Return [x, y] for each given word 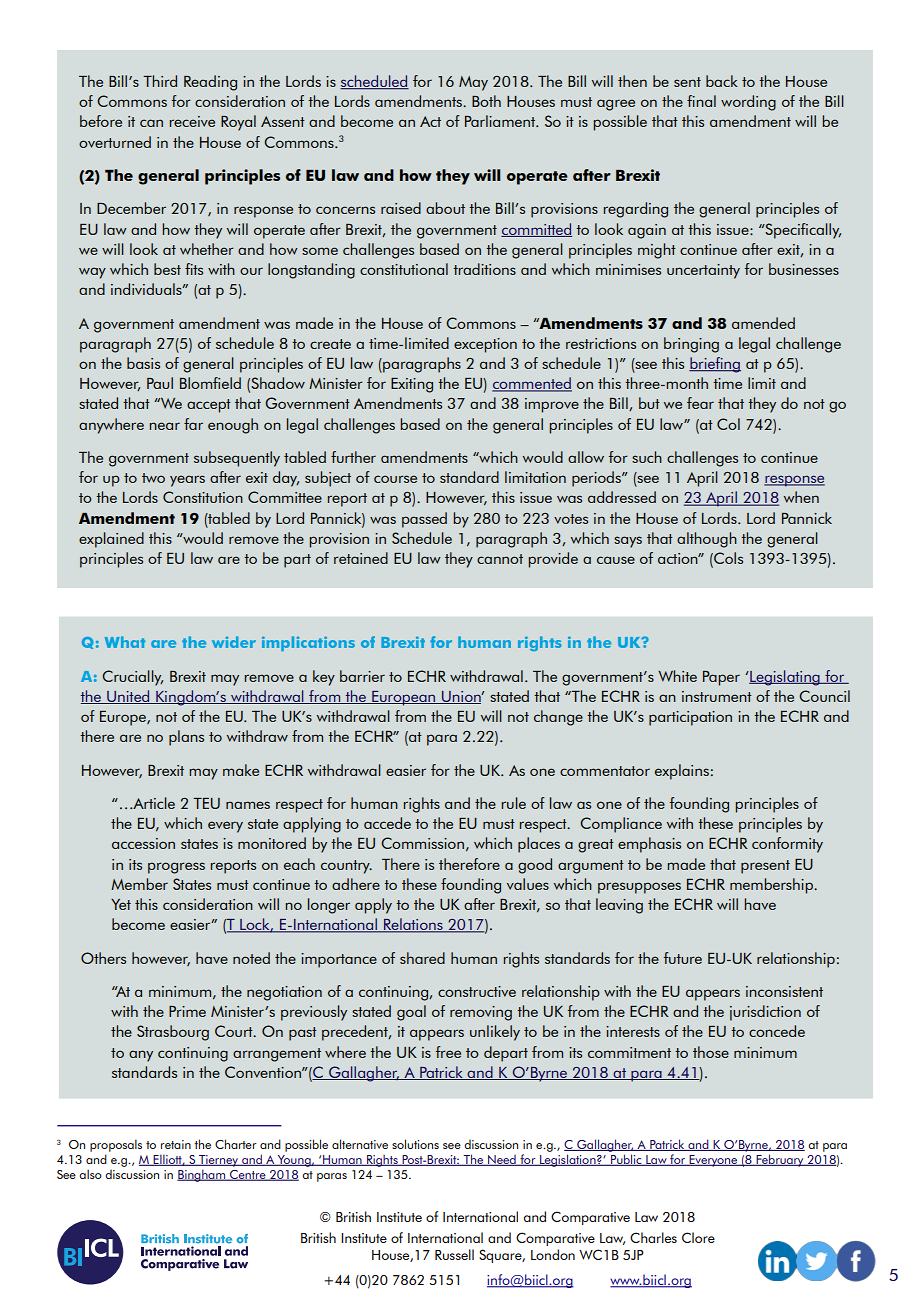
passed [424, 520]
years [187, 481]
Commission [422, 843]
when [801, 497]
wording [748, 103]
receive [192, 121]
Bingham [202, 1175]
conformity [787, 845]
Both [486, 101]
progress [176, 868]
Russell [454, 1254]
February [780, 1160]
